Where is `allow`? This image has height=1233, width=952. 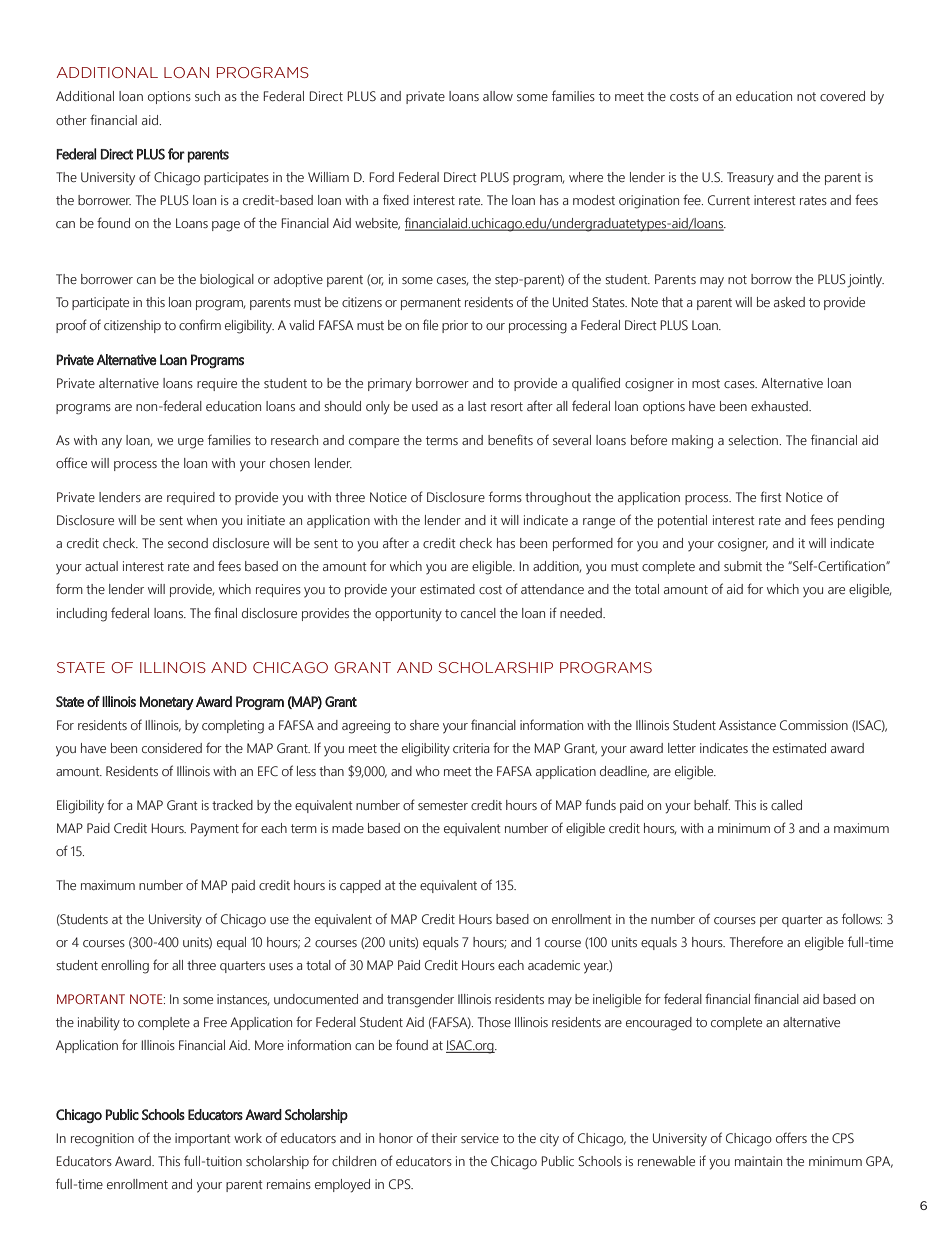 allow is located at coordinates (498, 96).
